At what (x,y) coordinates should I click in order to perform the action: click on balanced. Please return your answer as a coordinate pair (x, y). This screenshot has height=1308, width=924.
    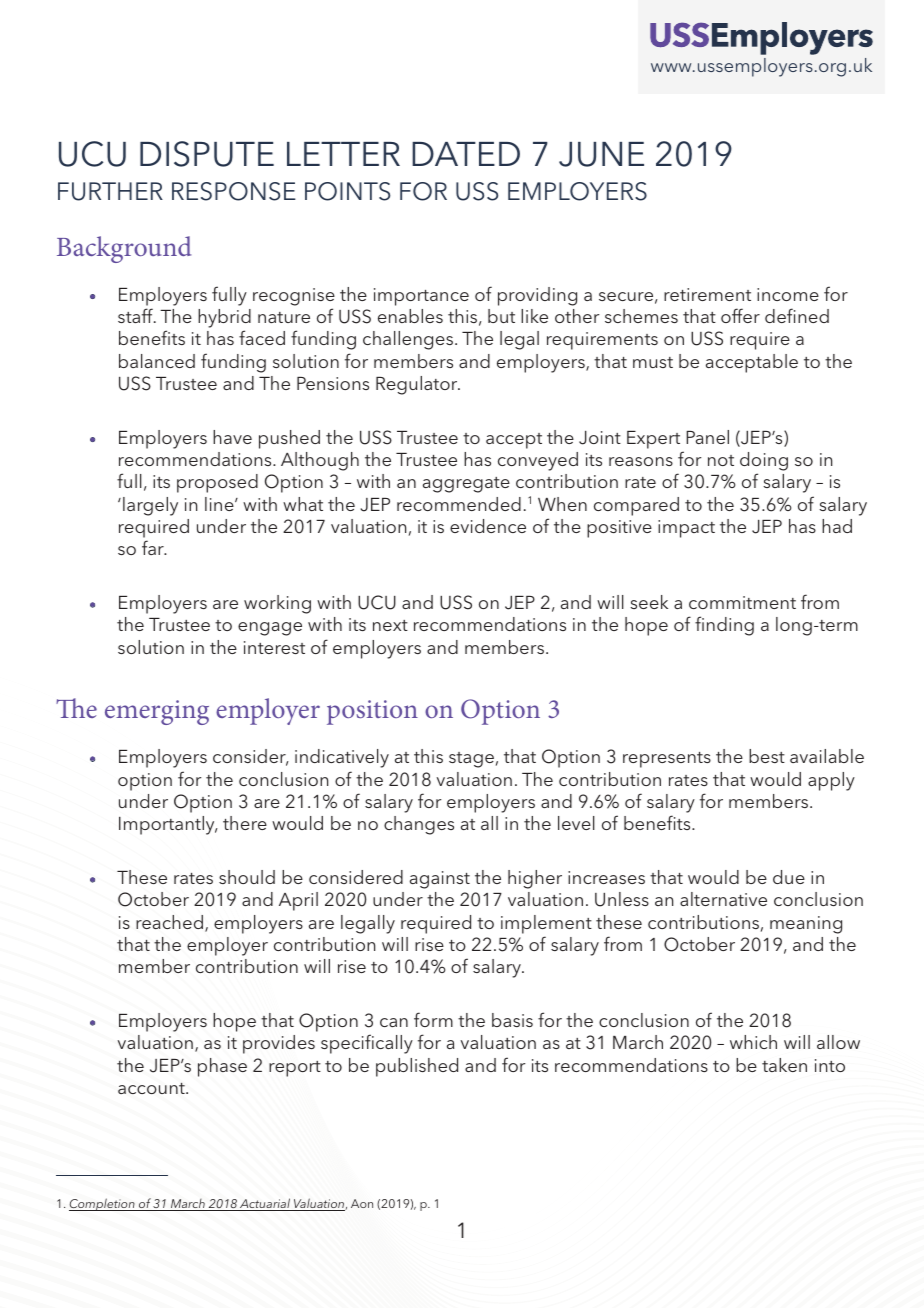
    Looking at the image, I should click on (157, 361).
